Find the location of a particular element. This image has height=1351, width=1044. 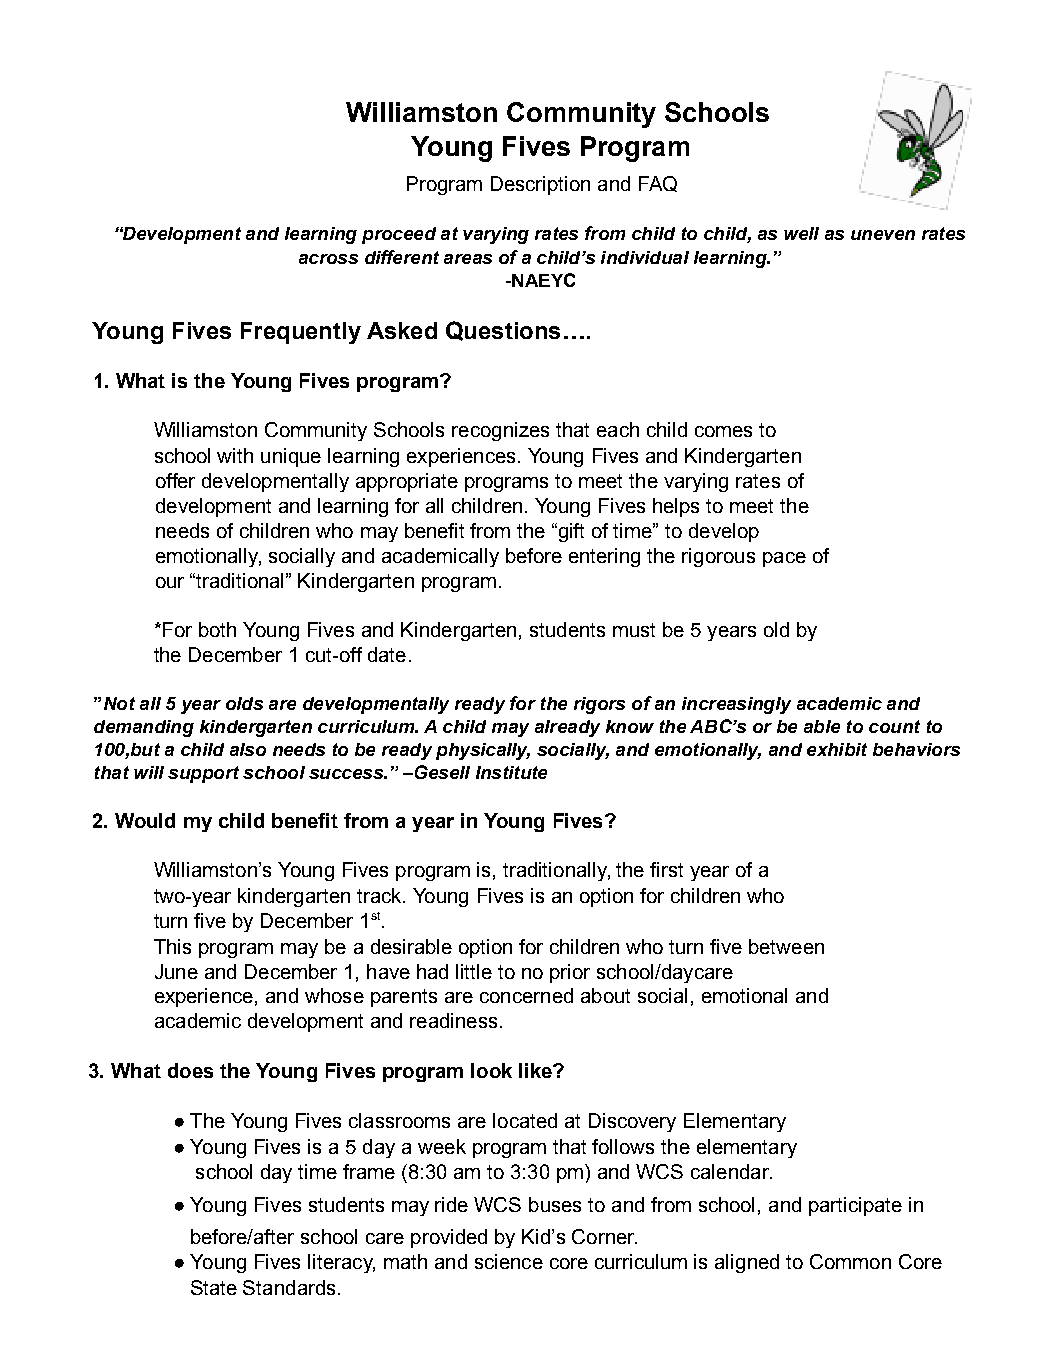

across is located at coordinates (328, 259).
